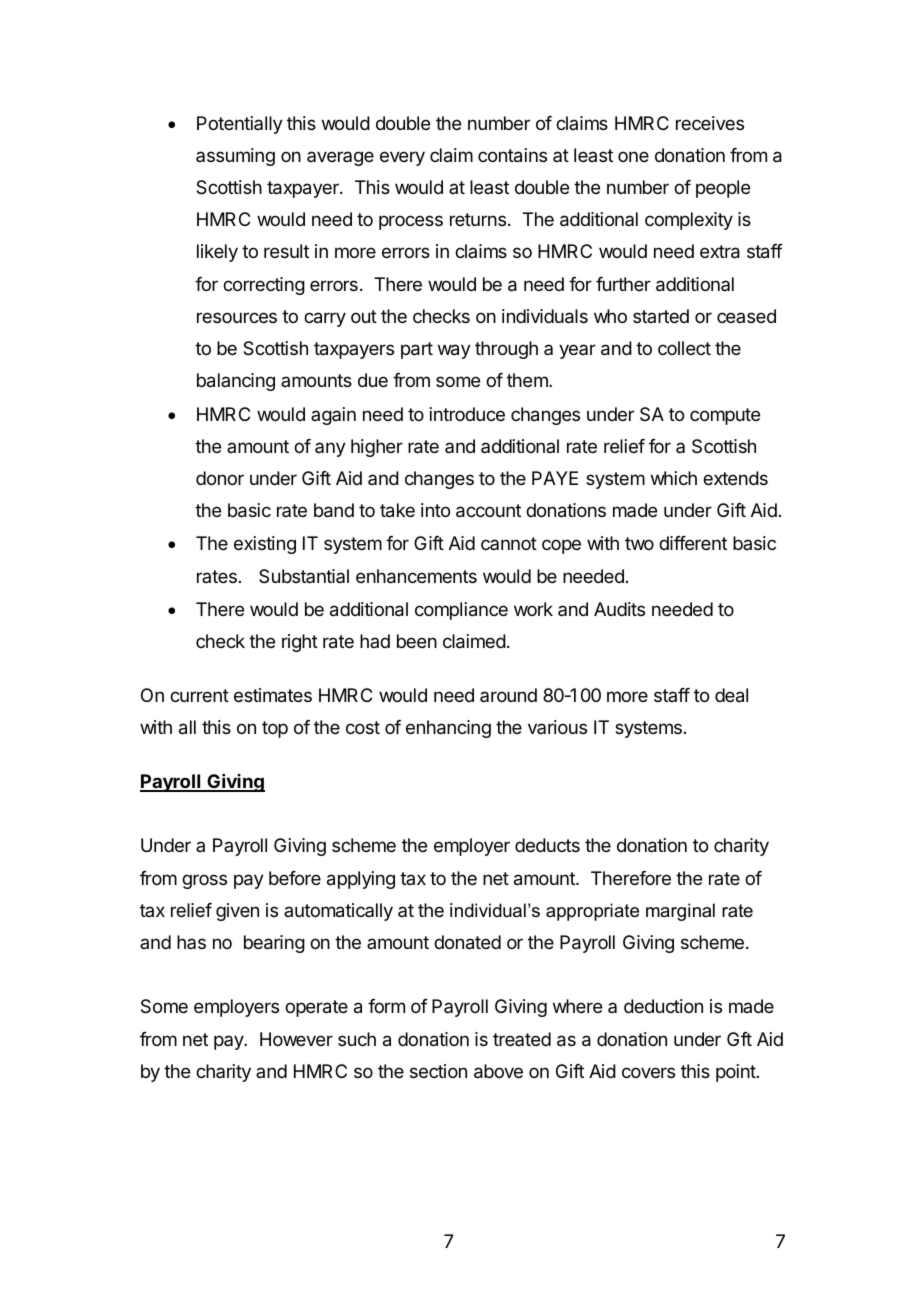  I want to click on assuming, so click(235, 157).
